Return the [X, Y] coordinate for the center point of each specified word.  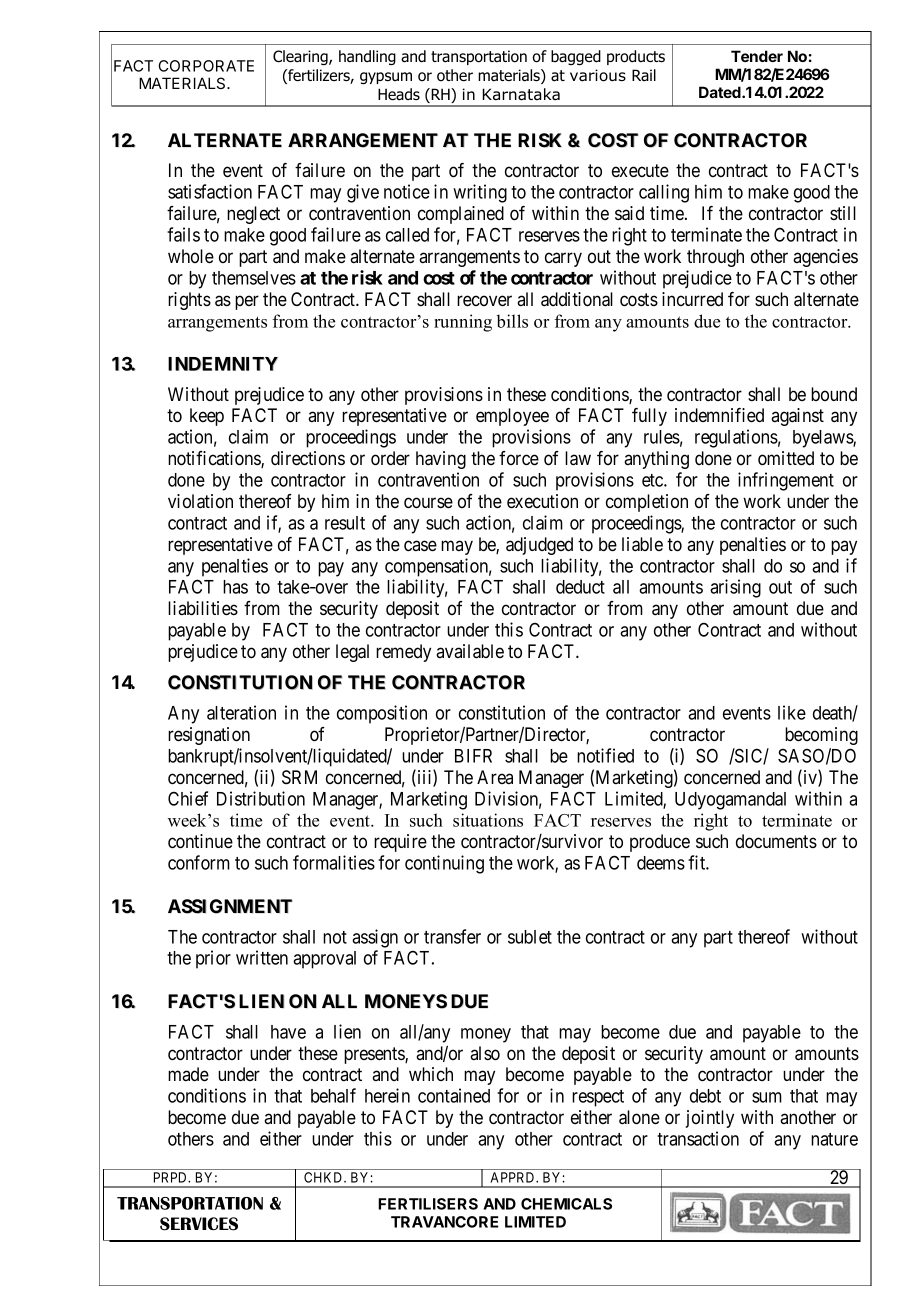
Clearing [301, 57]
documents [776, 841]
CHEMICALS [566, 1204]
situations [488, 820]
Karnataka [521, 94]
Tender [757, 56]
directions [308, 458]
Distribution [261, 798]
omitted [786, 458]
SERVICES [199, 1224]
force [519, 458]
